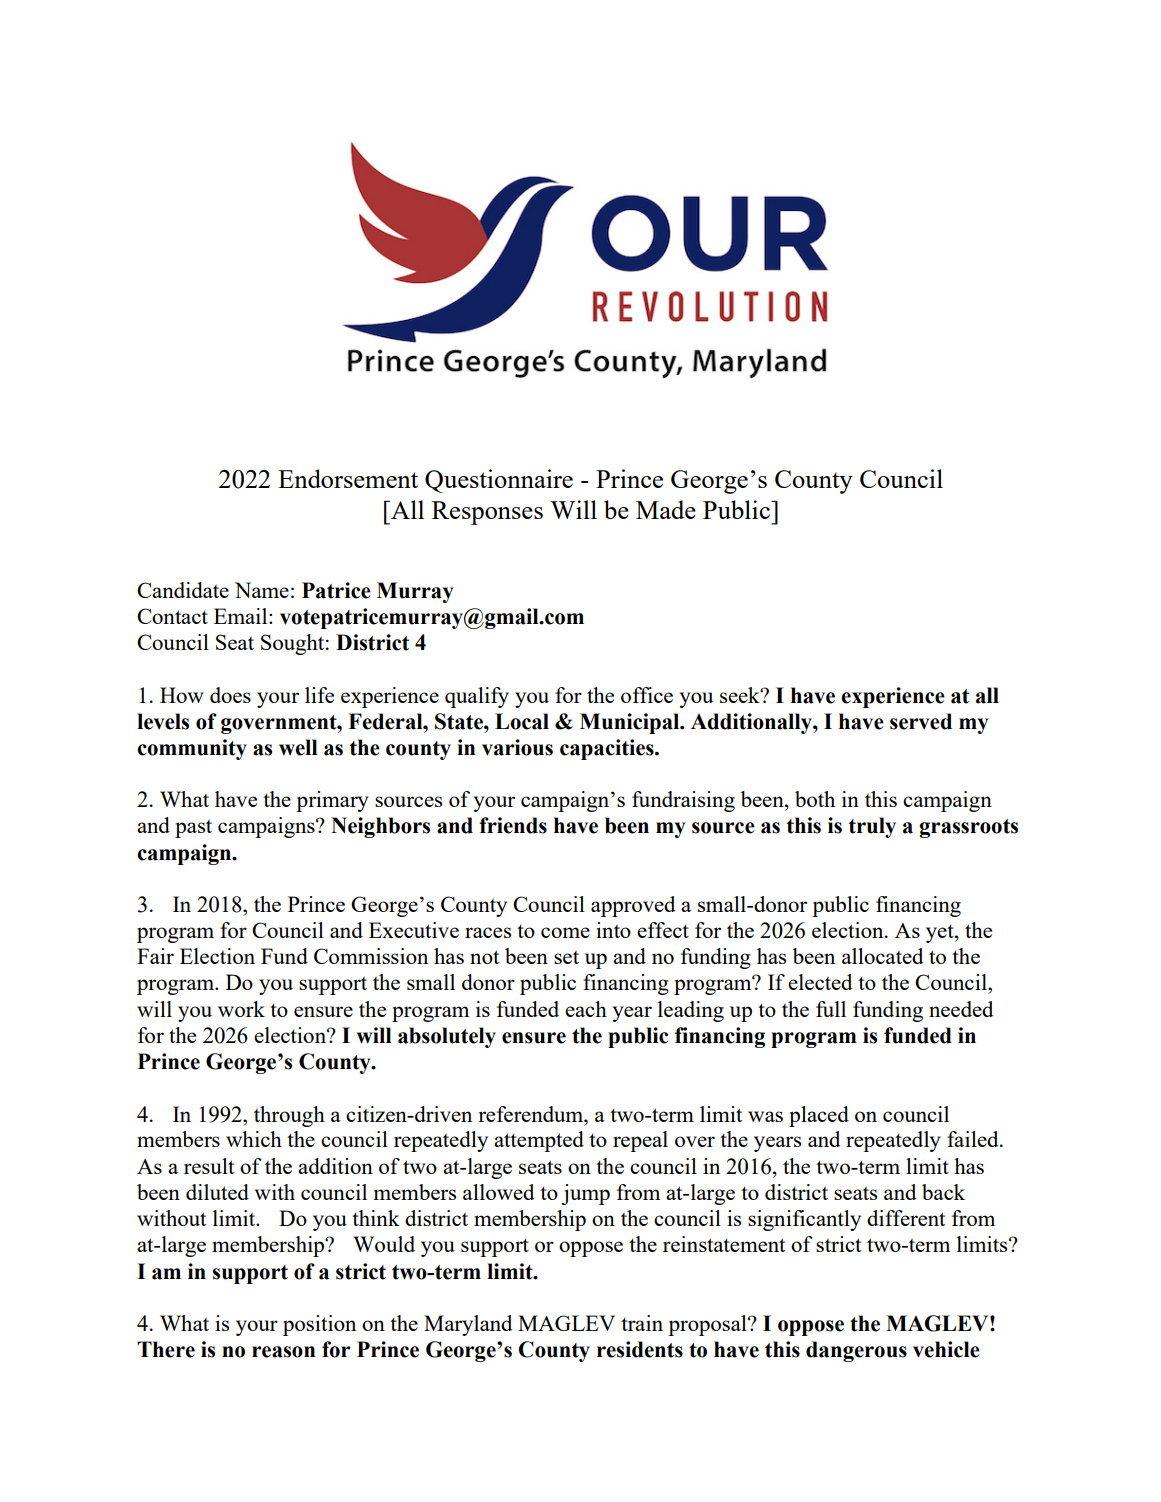  What do you see at coordinates (565, 932) in the screenshot?
I see `come` at bounding box center [565, 932].
